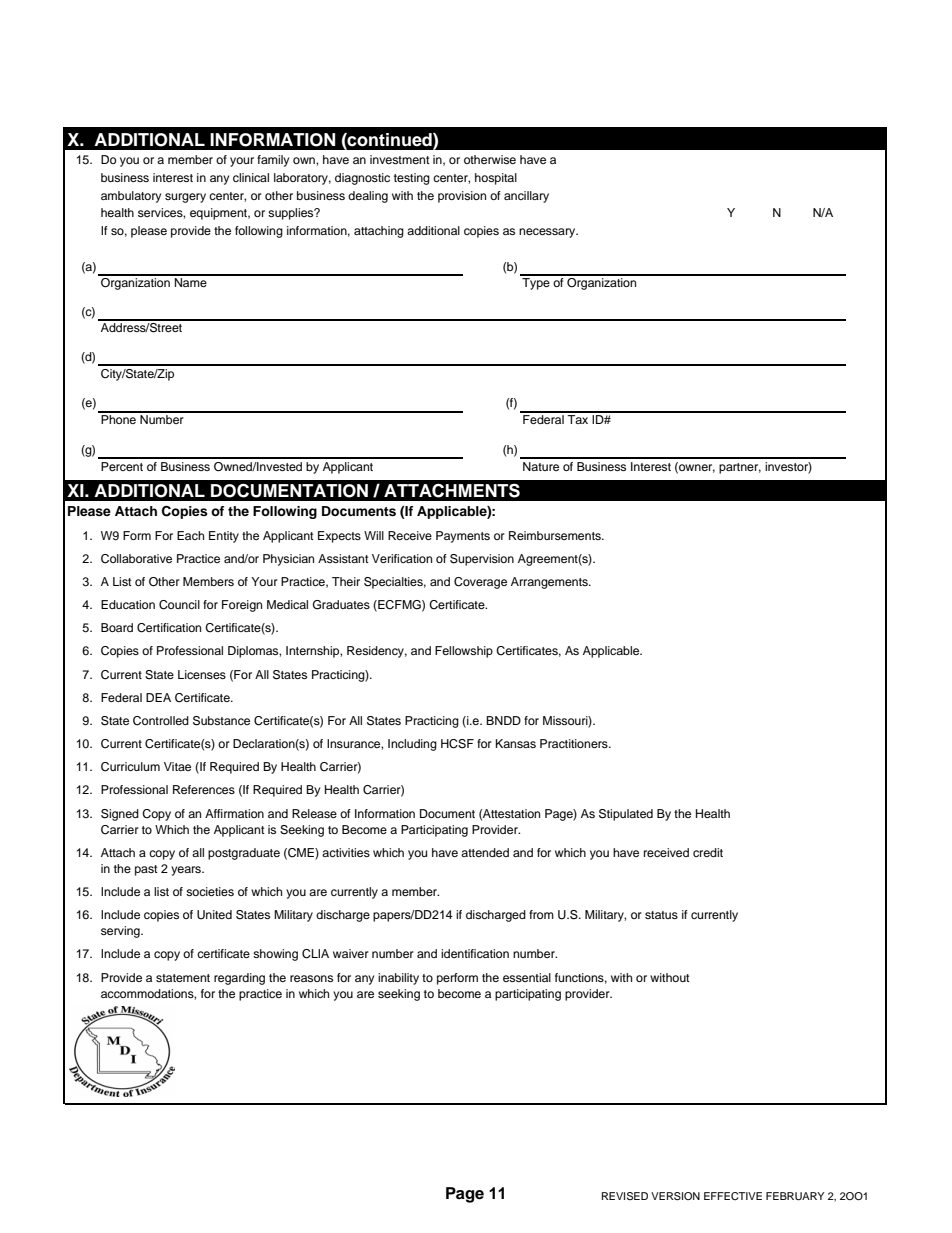 The width and height of the screenshot is (952, 1233). I want to click on REVISED, so click(625, 1196).
